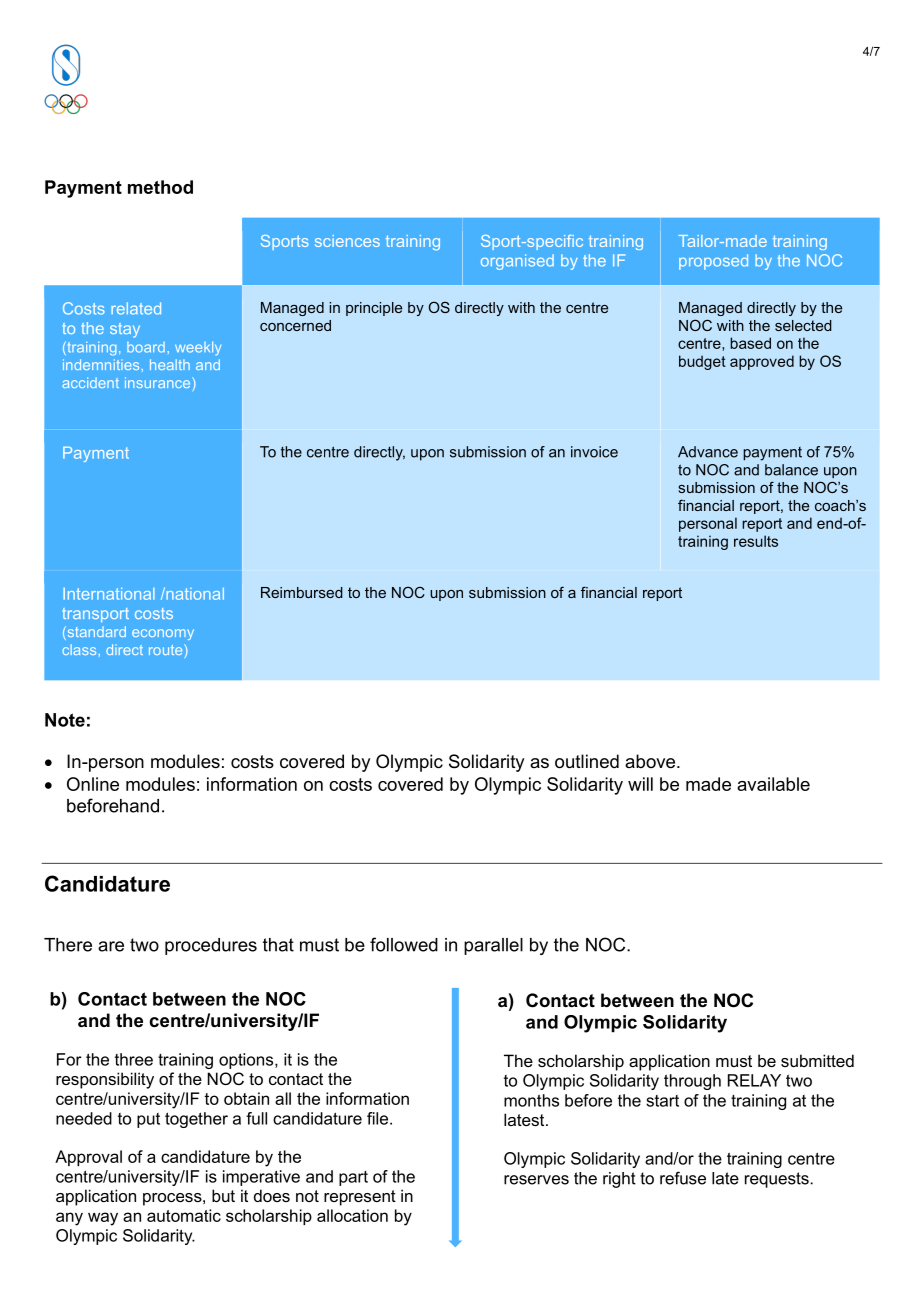 Image resolution: width=924 pixels, height=1309 pixels. What do you see at coordinates (347, 241) in the screenshot?
I see `sciences` at bounding box center [347, 241].
